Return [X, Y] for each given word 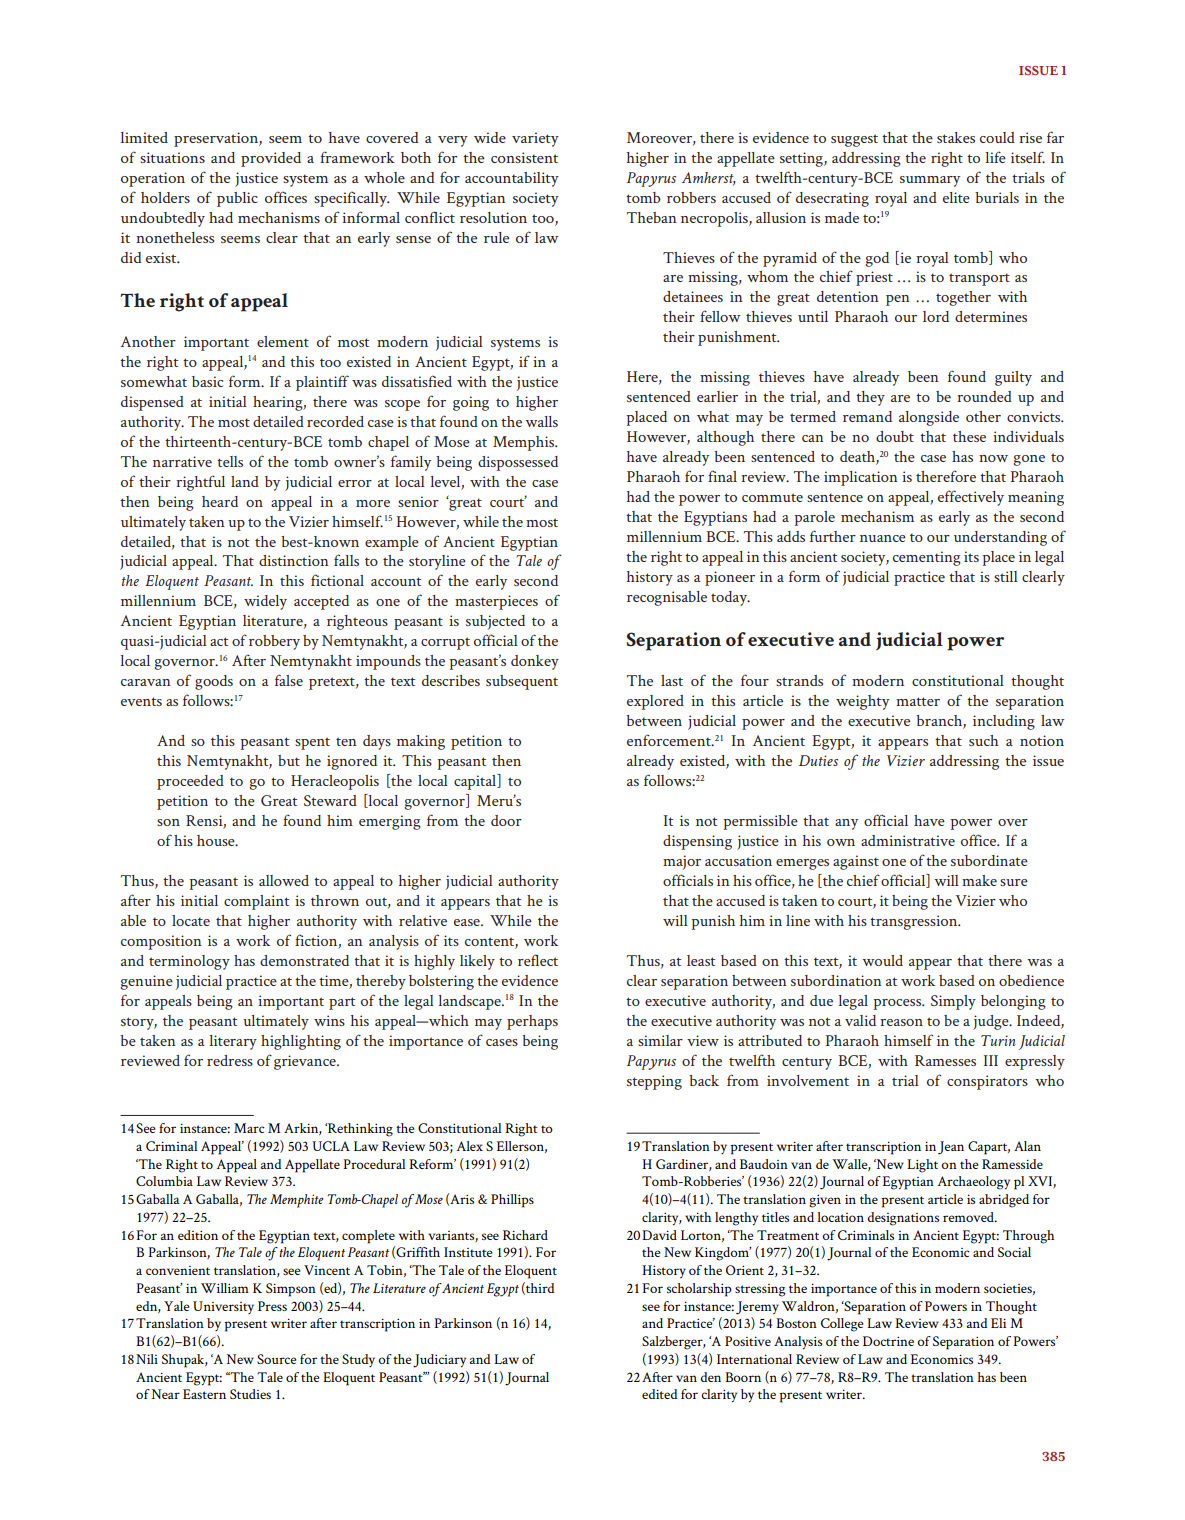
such [984, 740]
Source [277, 1359]
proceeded [190, 782]
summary [930, 181]
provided [271, 159]
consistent [524, 157]
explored [655, 702]
